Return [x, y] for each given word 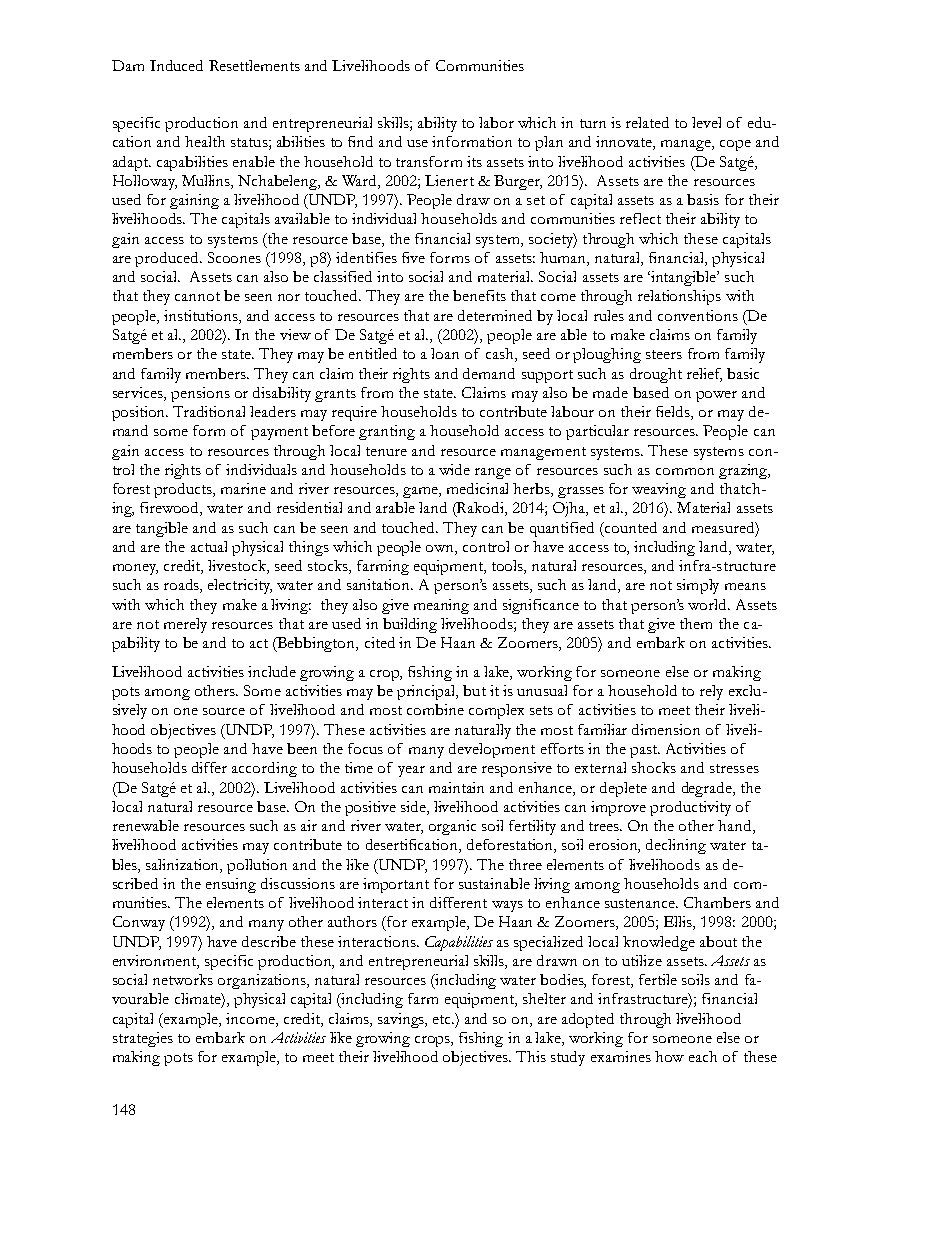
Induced [176, 65]
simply [698, 586]
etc [443, 1019]
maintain [456, 787]
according [264, 769]
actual [209, 546]
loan [445, 353]
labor [496, 122]
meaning [441, 606]
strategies [143, 1039]
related [647, 122]
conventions [698, 315]
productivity [690, 808]
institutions [202, 317]
